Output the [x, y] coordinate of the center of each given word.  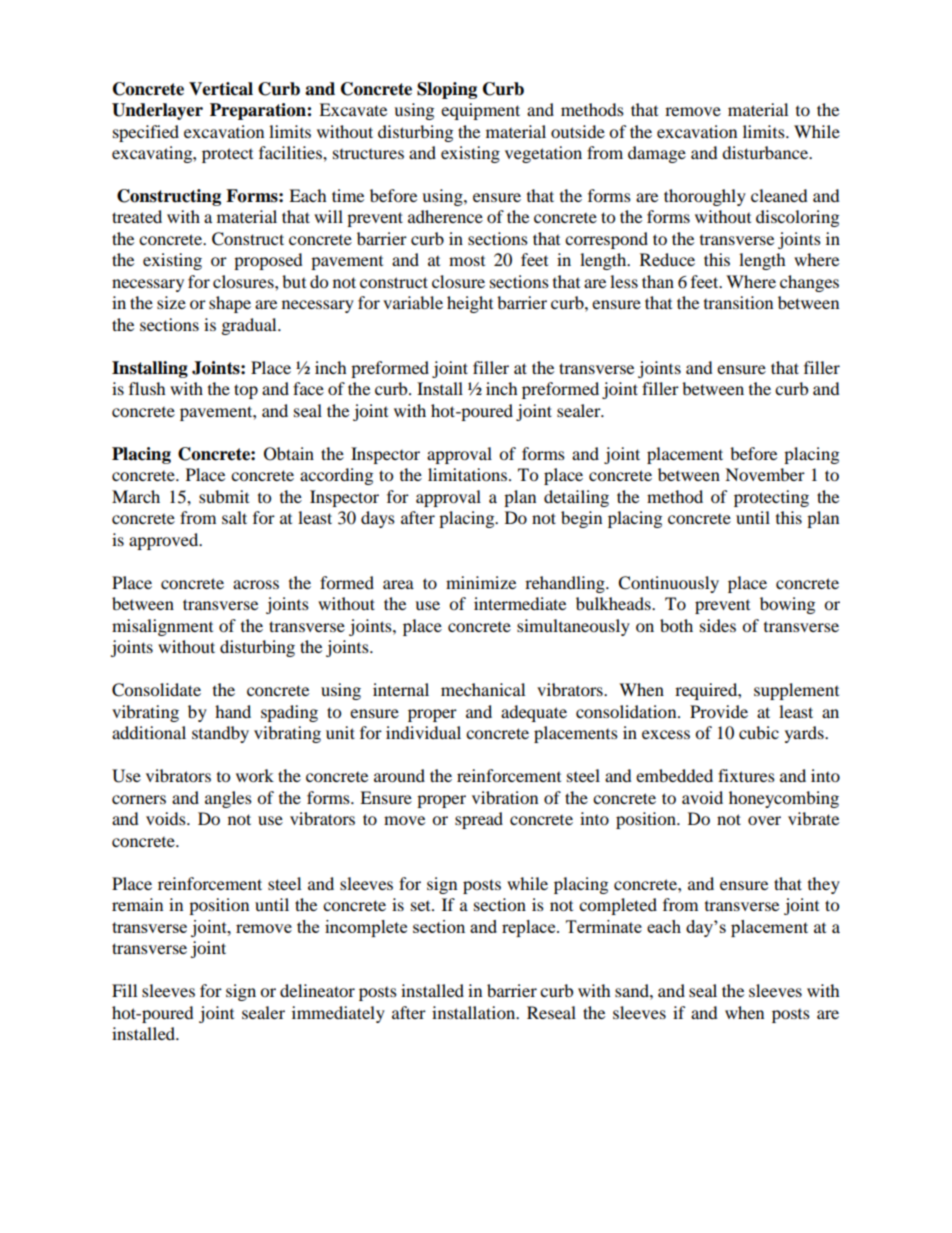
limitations [467, 474]
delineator [317, 990]
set [422, 906]
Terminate [604, 926]
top [246, 391]
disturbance [766, 152]
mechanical [483, 689]
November [765, 474]
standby [220, 734]
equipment [480, 111]
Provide [719, 711]
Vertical [221, 89]
